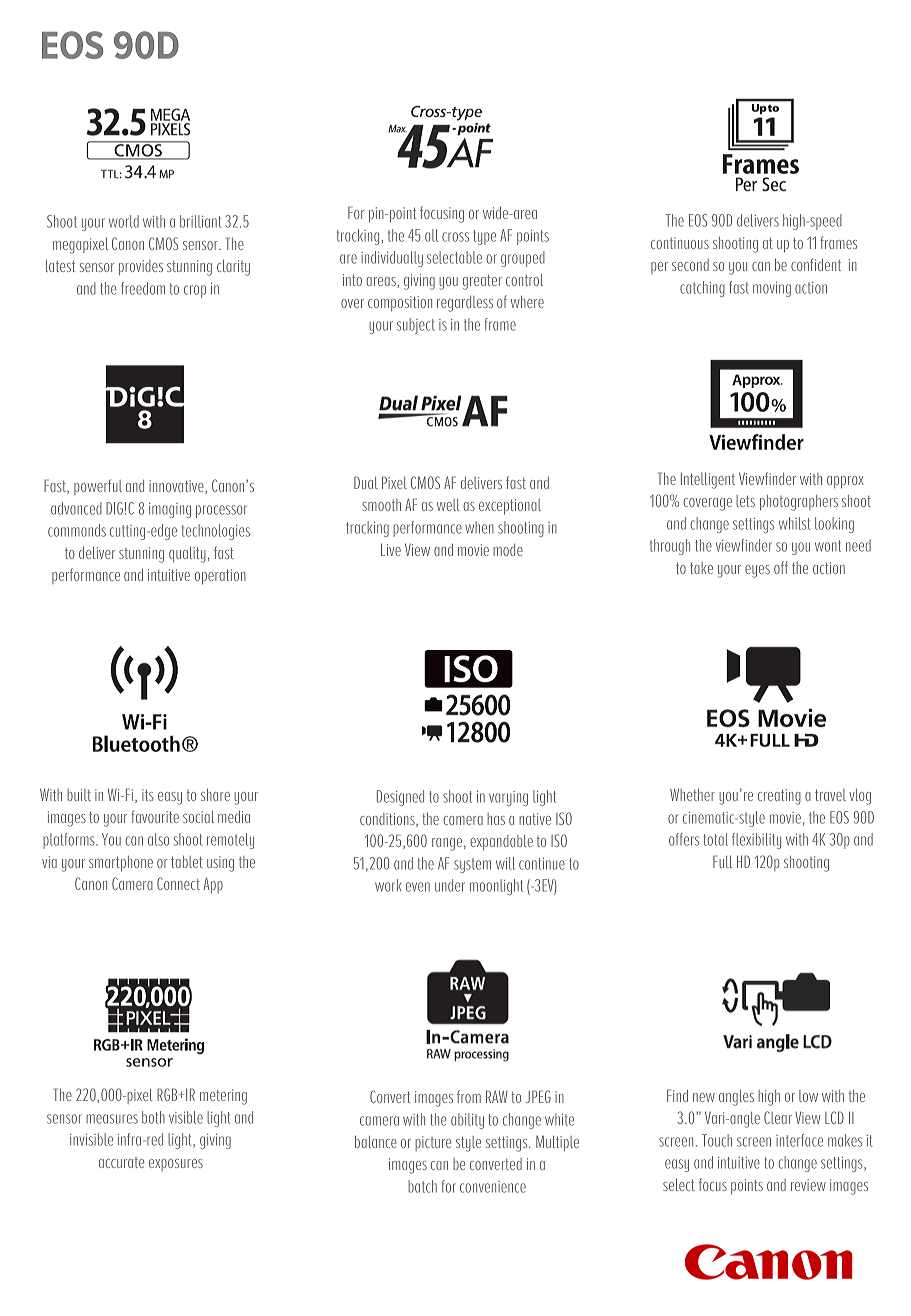 The height and width of the screenshot is (1316, 911). What do you see at coordinates (400, 798) in the screenshot?
I see `Designed` at bounding box center [400, 798].
